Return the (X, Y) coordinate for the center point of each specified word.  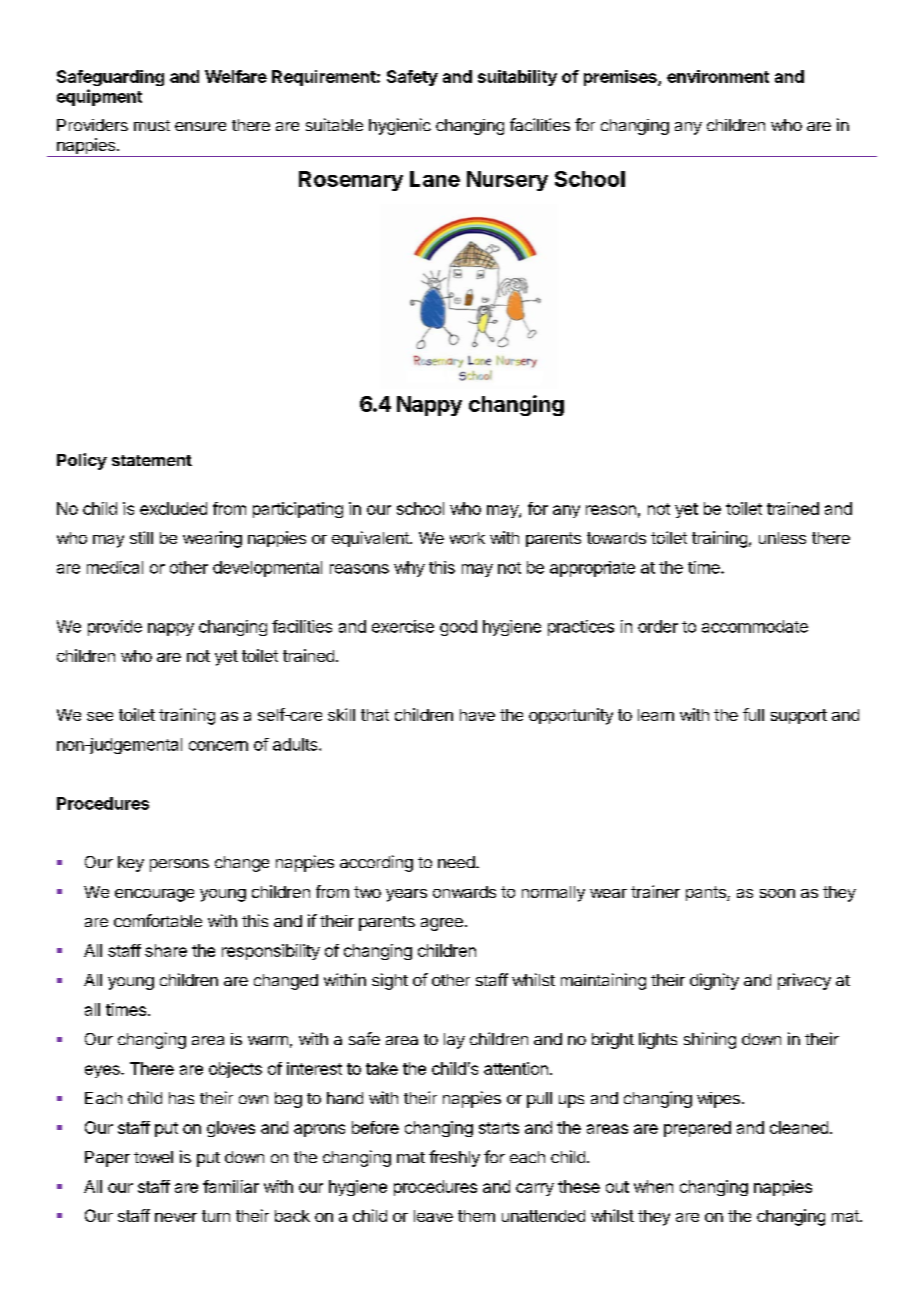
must (152, 125)
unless (782, 538)
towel (153, 1157)
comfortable (158, 920)
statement (152, 460)
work (467, 538)
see (100, 716)
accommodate (755, 626)
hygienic (400, 126)
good (458, 628)
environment (718, 76)
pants (707, 893)
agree (442, 924)
